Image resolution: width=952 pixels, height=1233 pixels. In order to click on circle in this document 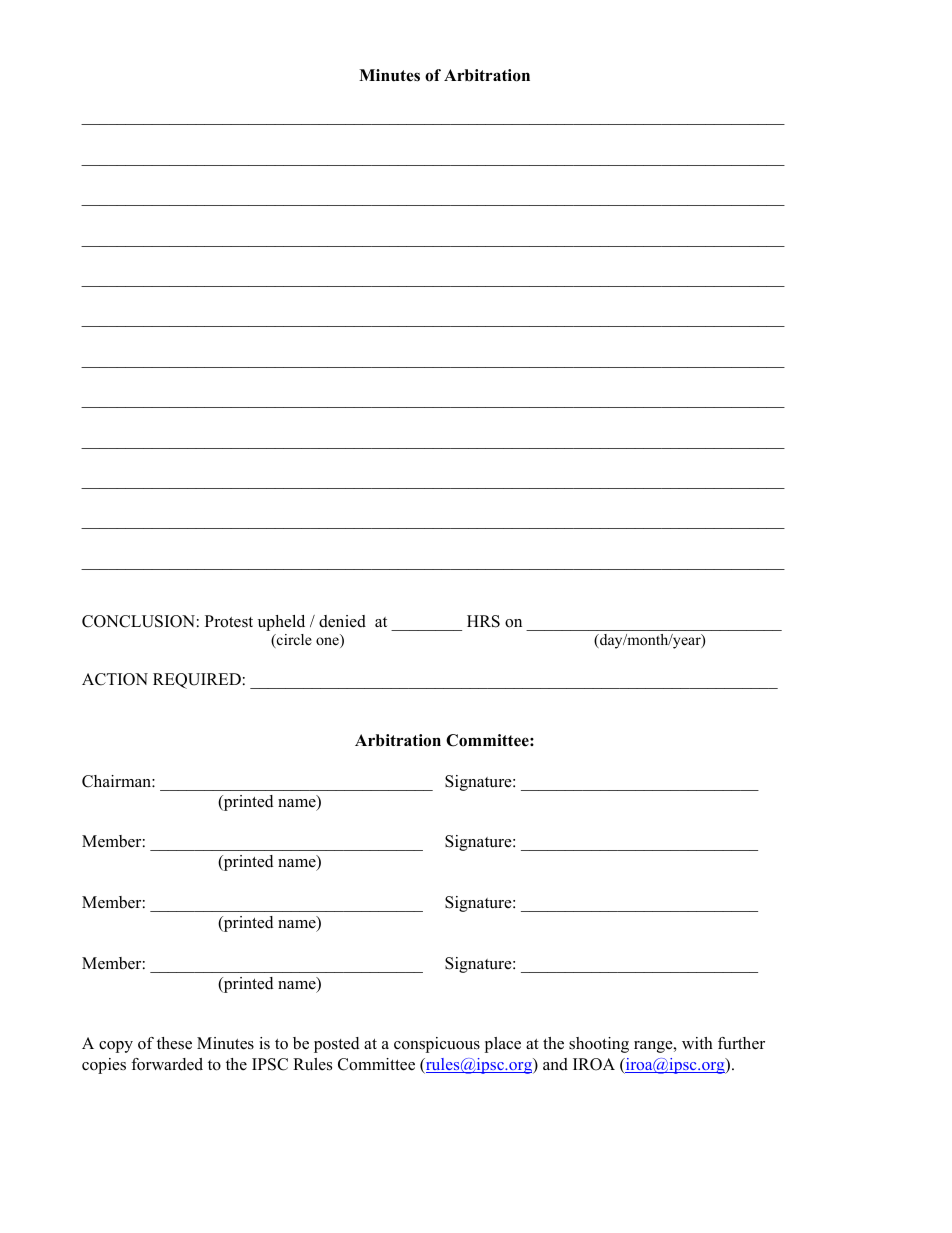, I will do `click(293, 641)`.
